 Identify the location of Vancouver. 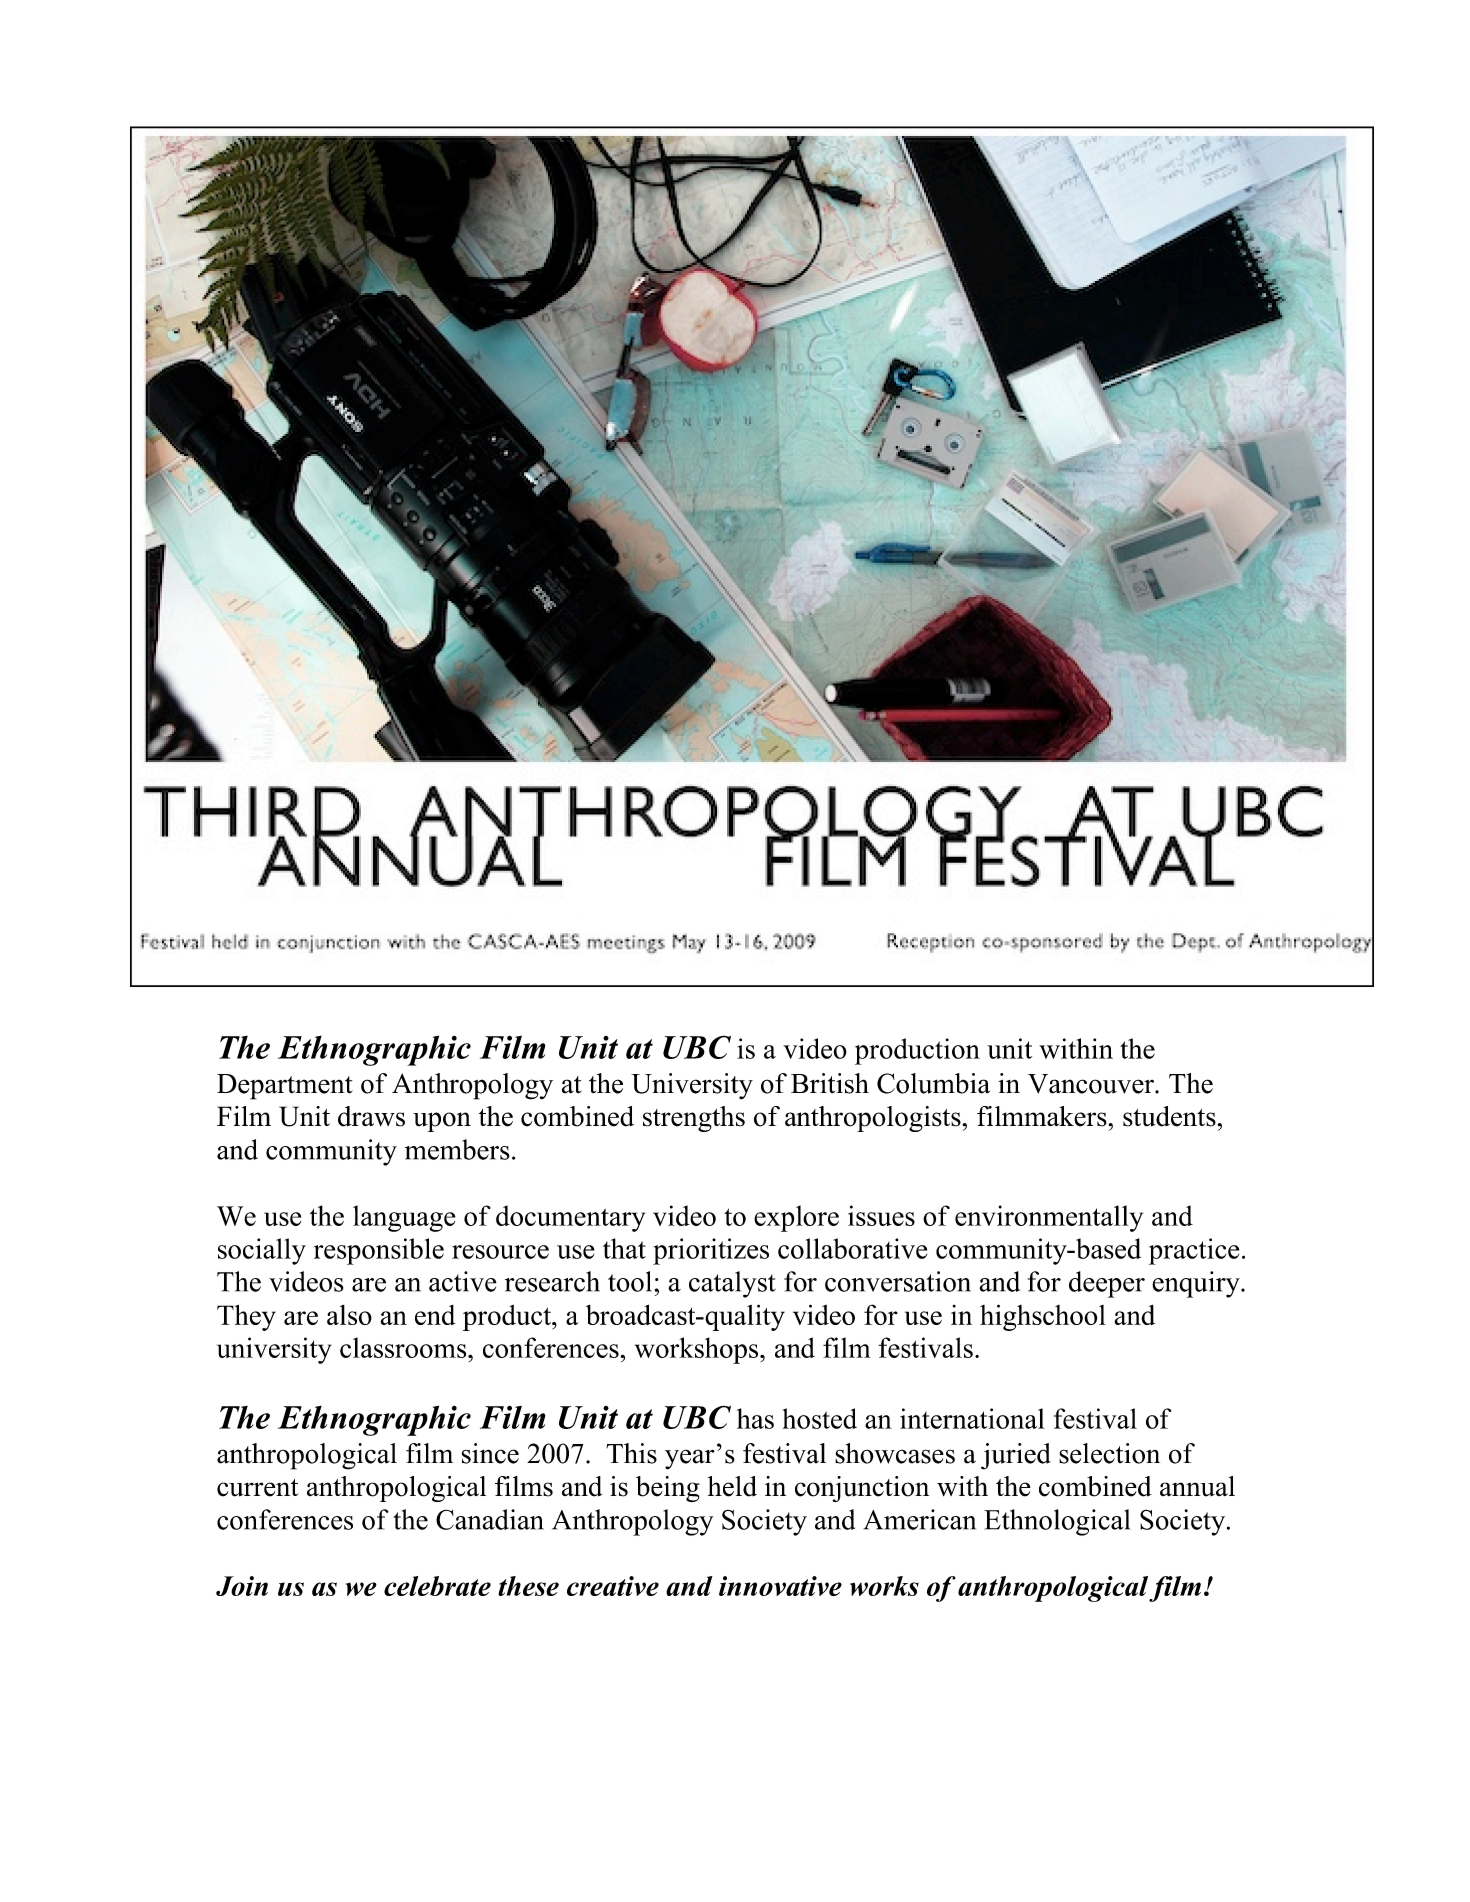
(1092, 1084).
